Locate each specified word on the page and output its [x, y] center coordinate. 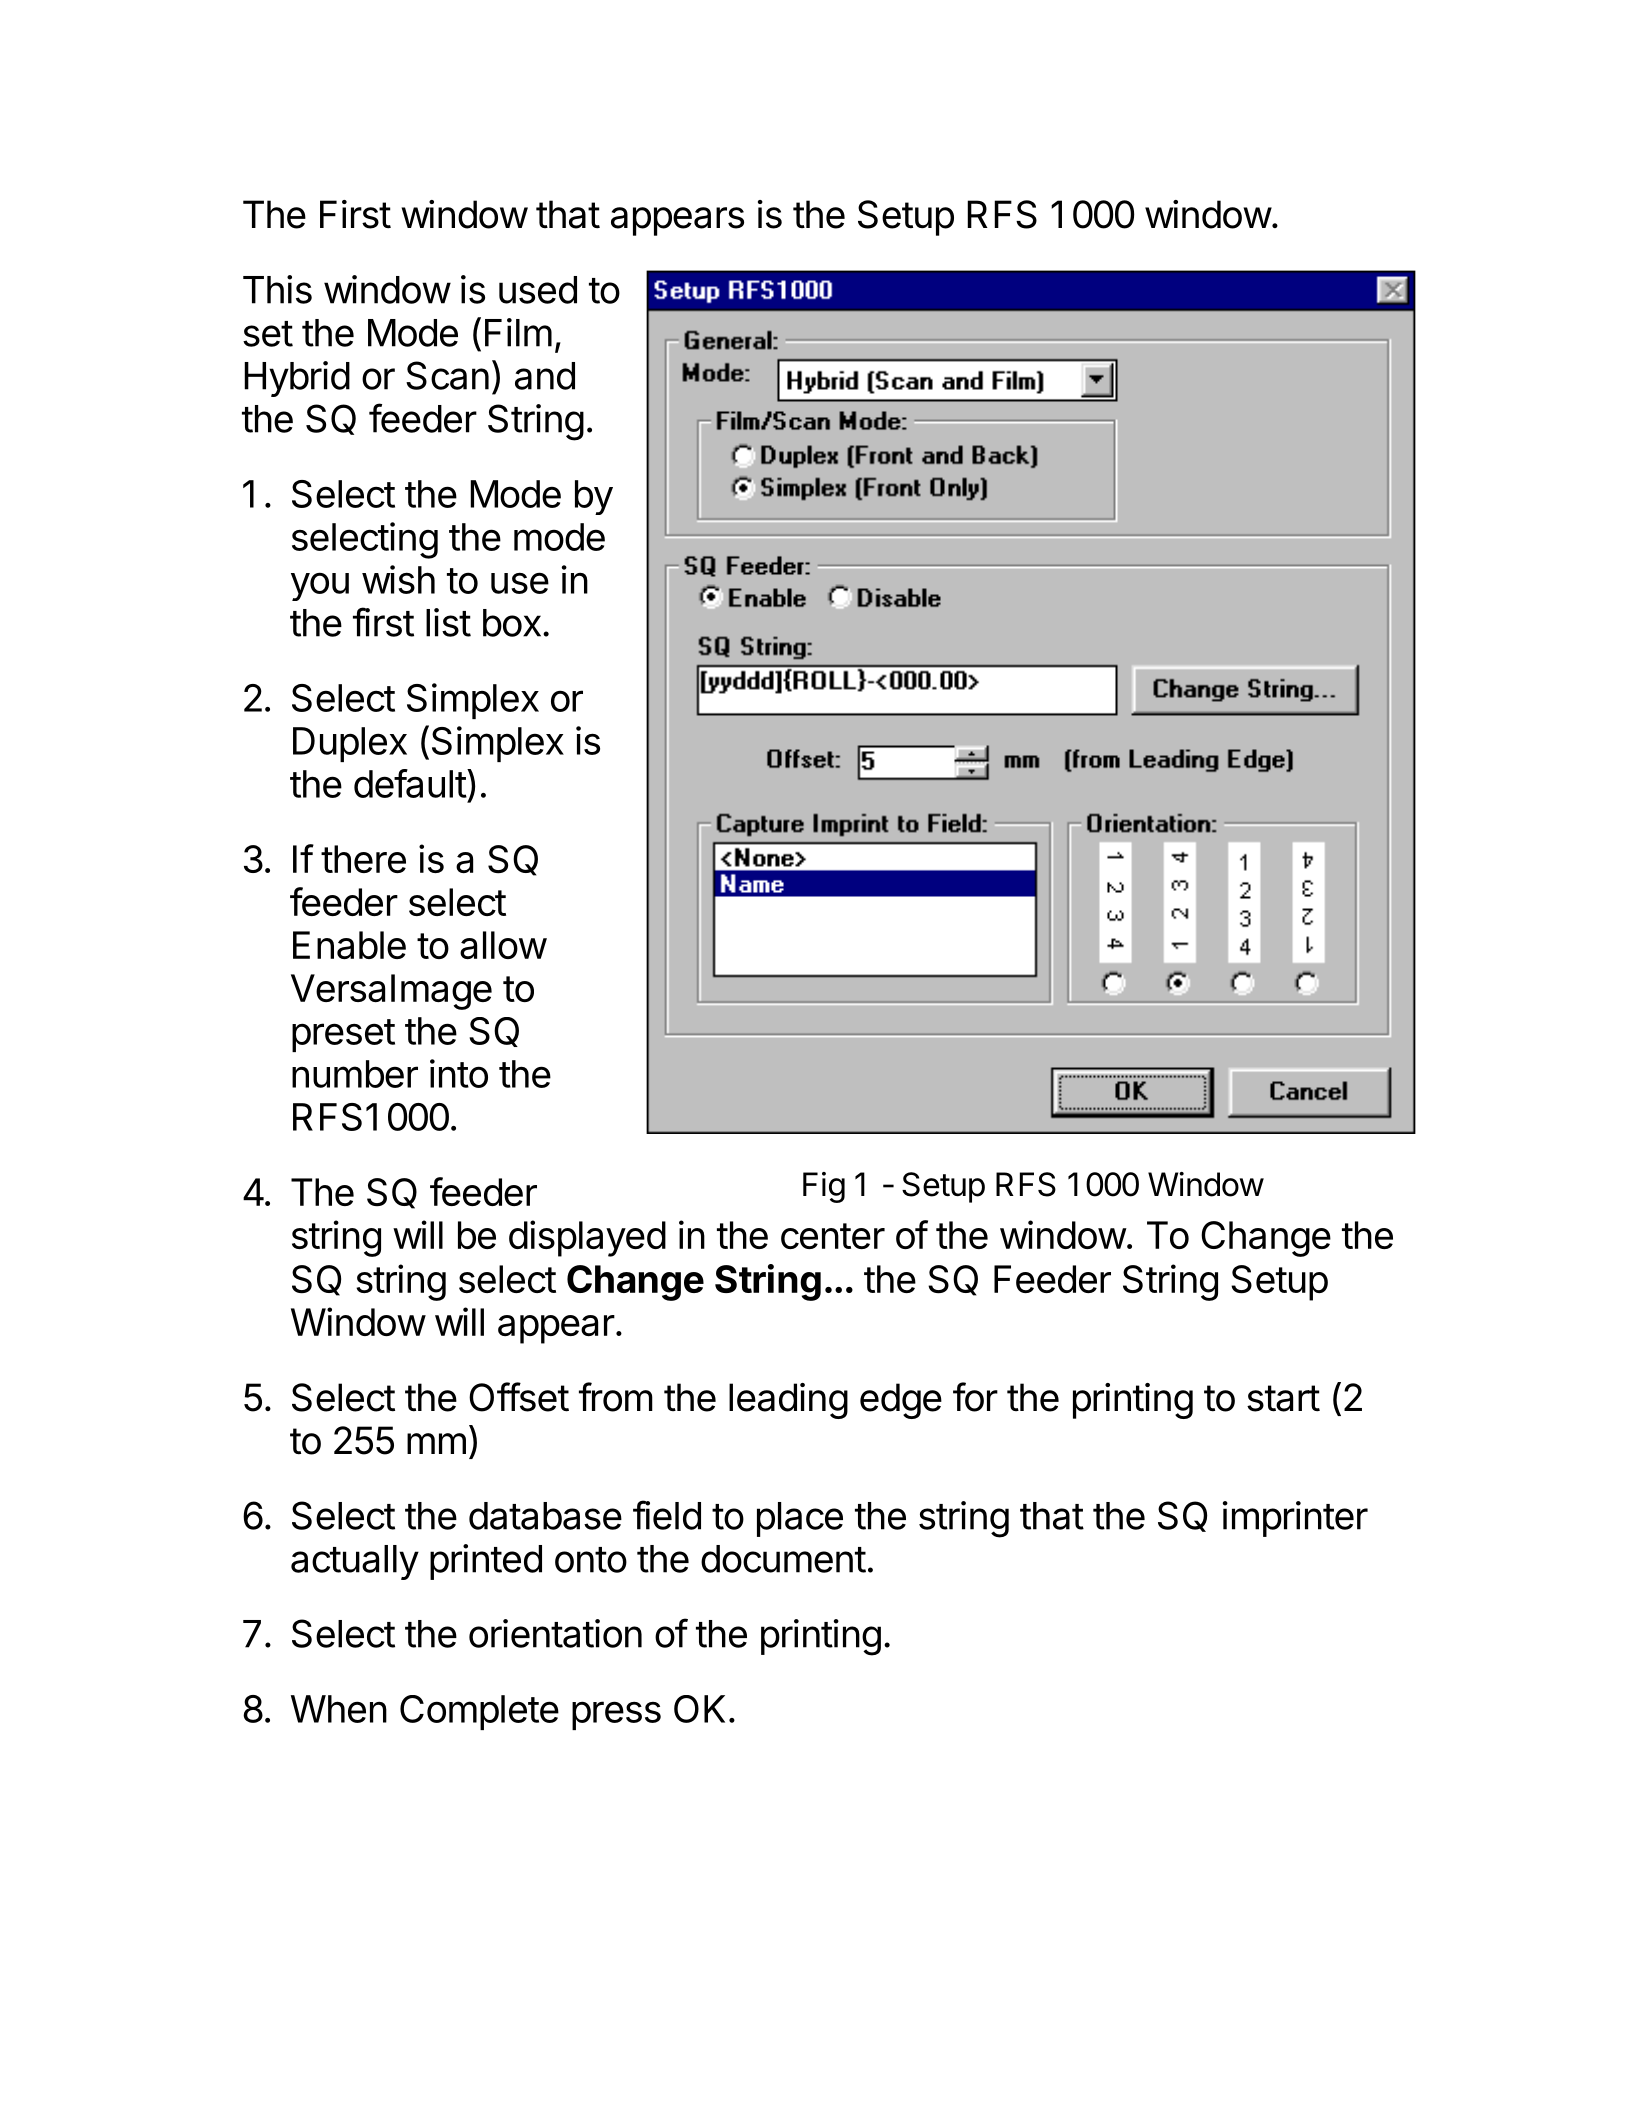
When [339, 1709]
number [355, 1074]
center [833, 1236]
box [512, 623]
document [783, 1559]
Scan [447, 375]
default [410, 783]
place [800, 1519]
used [538, 290]
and [545, 376]
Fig [824, 1187]
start [1283, 1398]
